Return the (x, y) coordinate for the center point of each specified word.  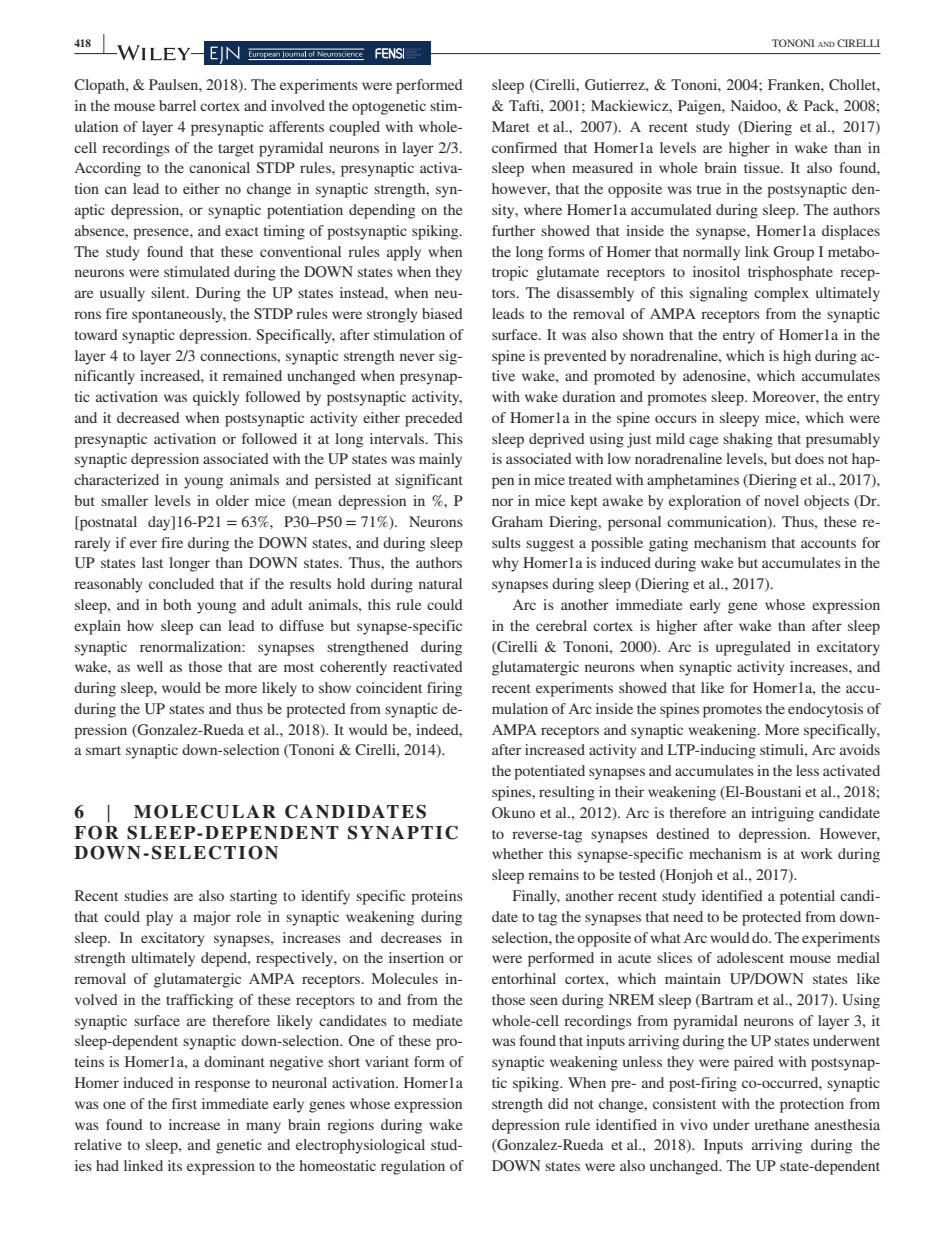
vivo (694, 1124)
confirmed (524, 147)
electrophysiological (360, 1146)
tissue (763, 167)
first (184, 1103)
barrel (177, 105)
